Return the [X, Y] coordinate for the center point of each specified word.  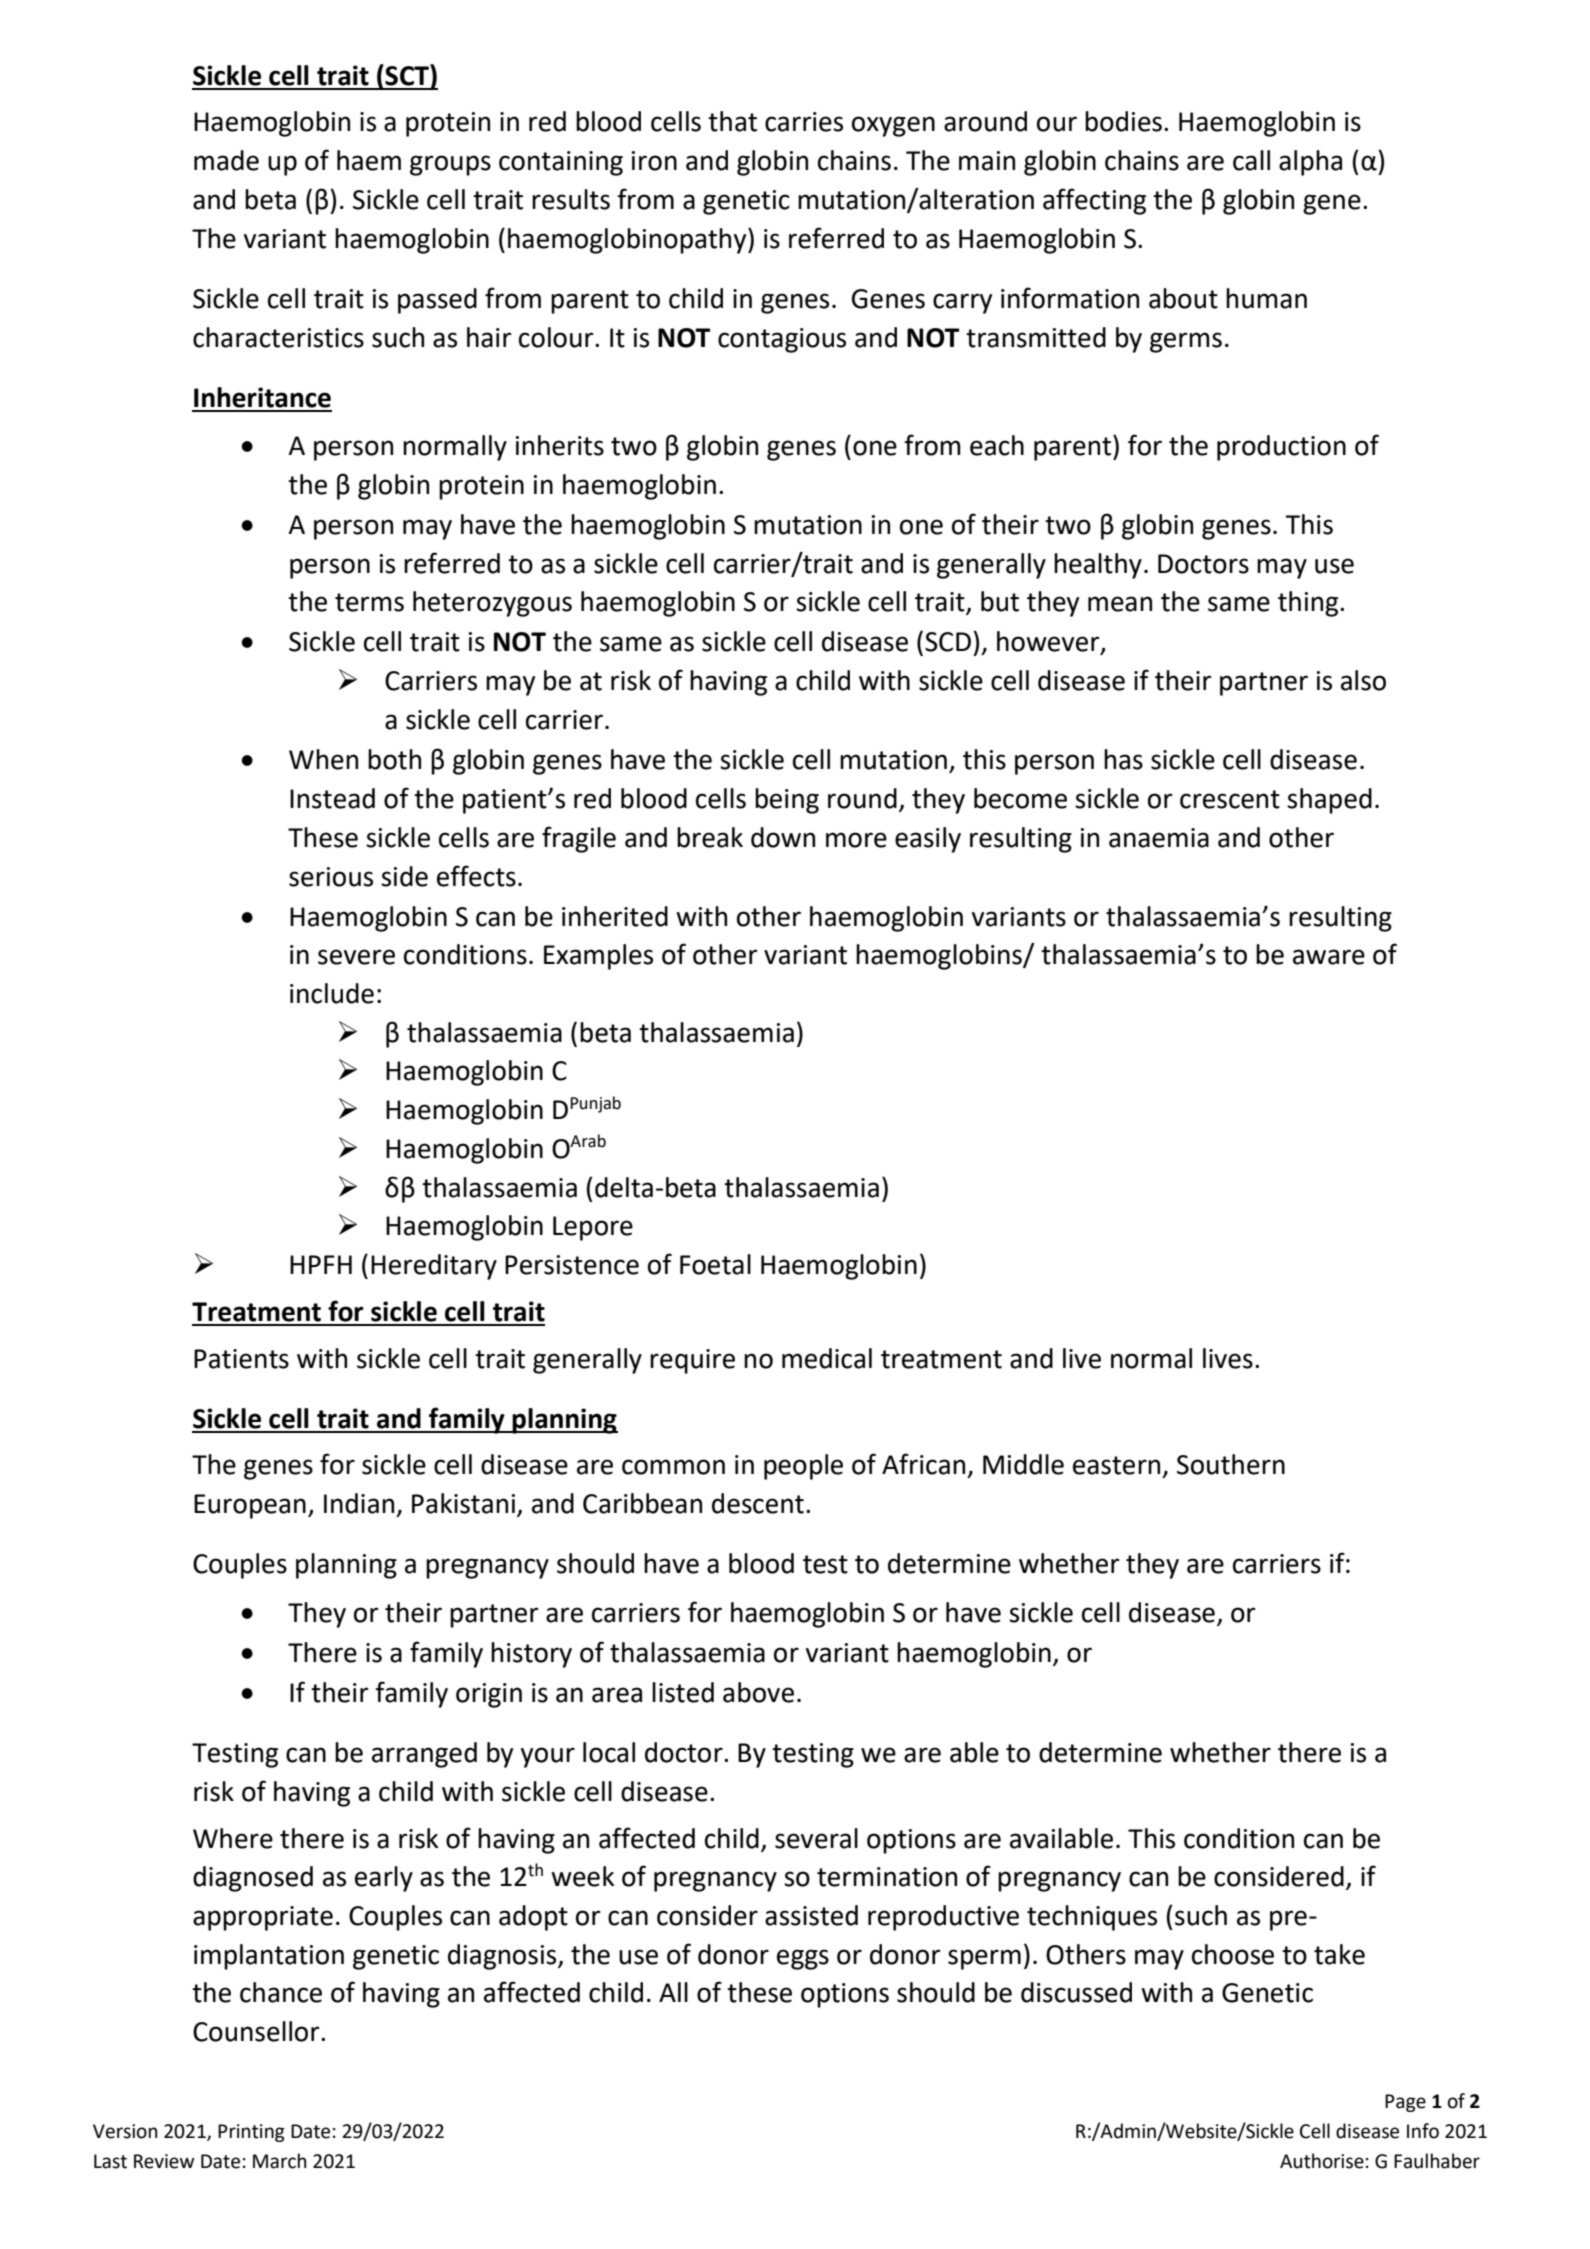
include [332, 993]
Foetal [715, 1264]
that [732, 121]
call [1251, 160]
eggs [803, 1959]
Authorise [1322, 2161]
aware [1329, 957]
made [226, 160]
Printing [251, 2133]
